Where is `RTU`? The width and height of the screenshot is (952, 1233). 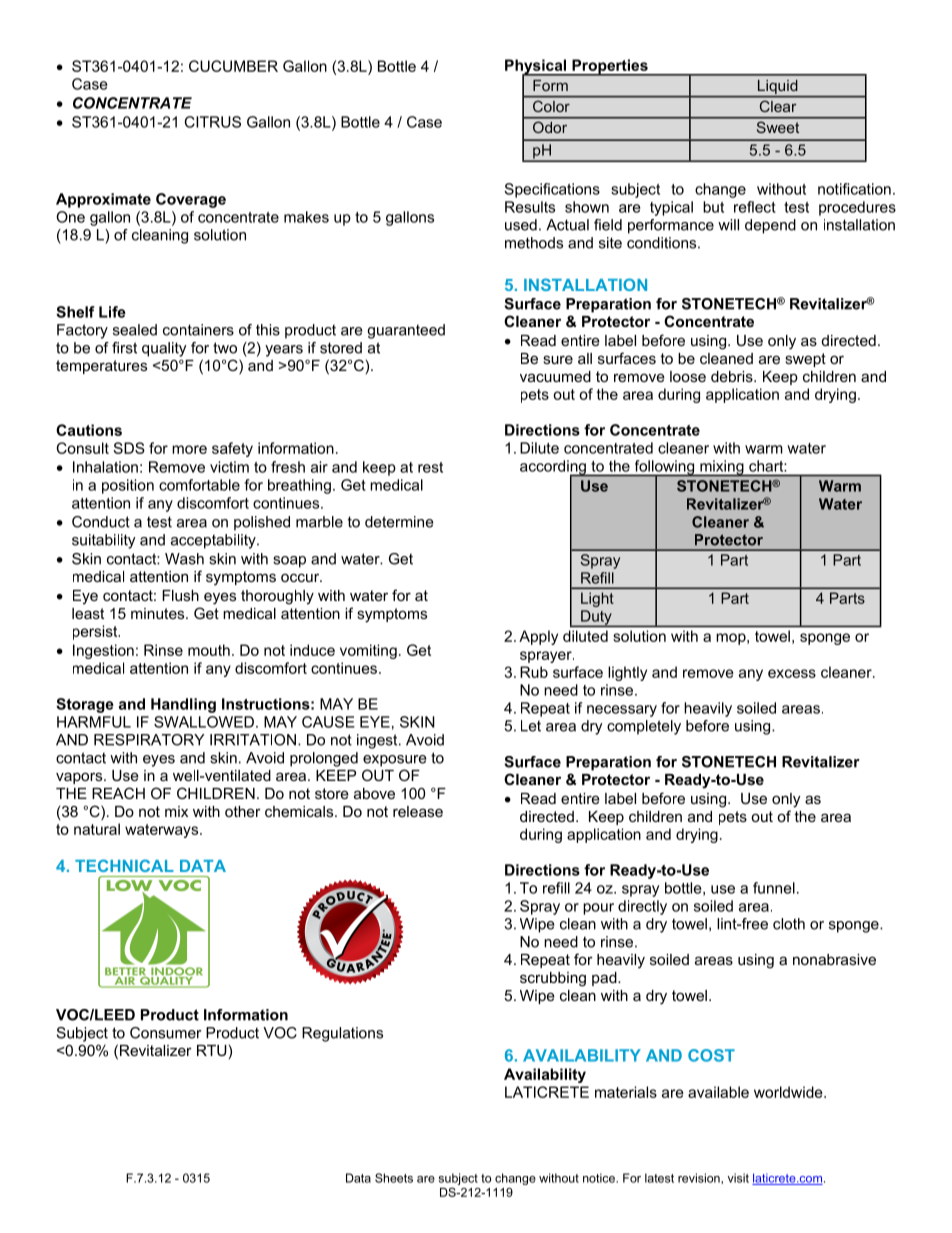 RTU is located at coordinates (212, 1050).
